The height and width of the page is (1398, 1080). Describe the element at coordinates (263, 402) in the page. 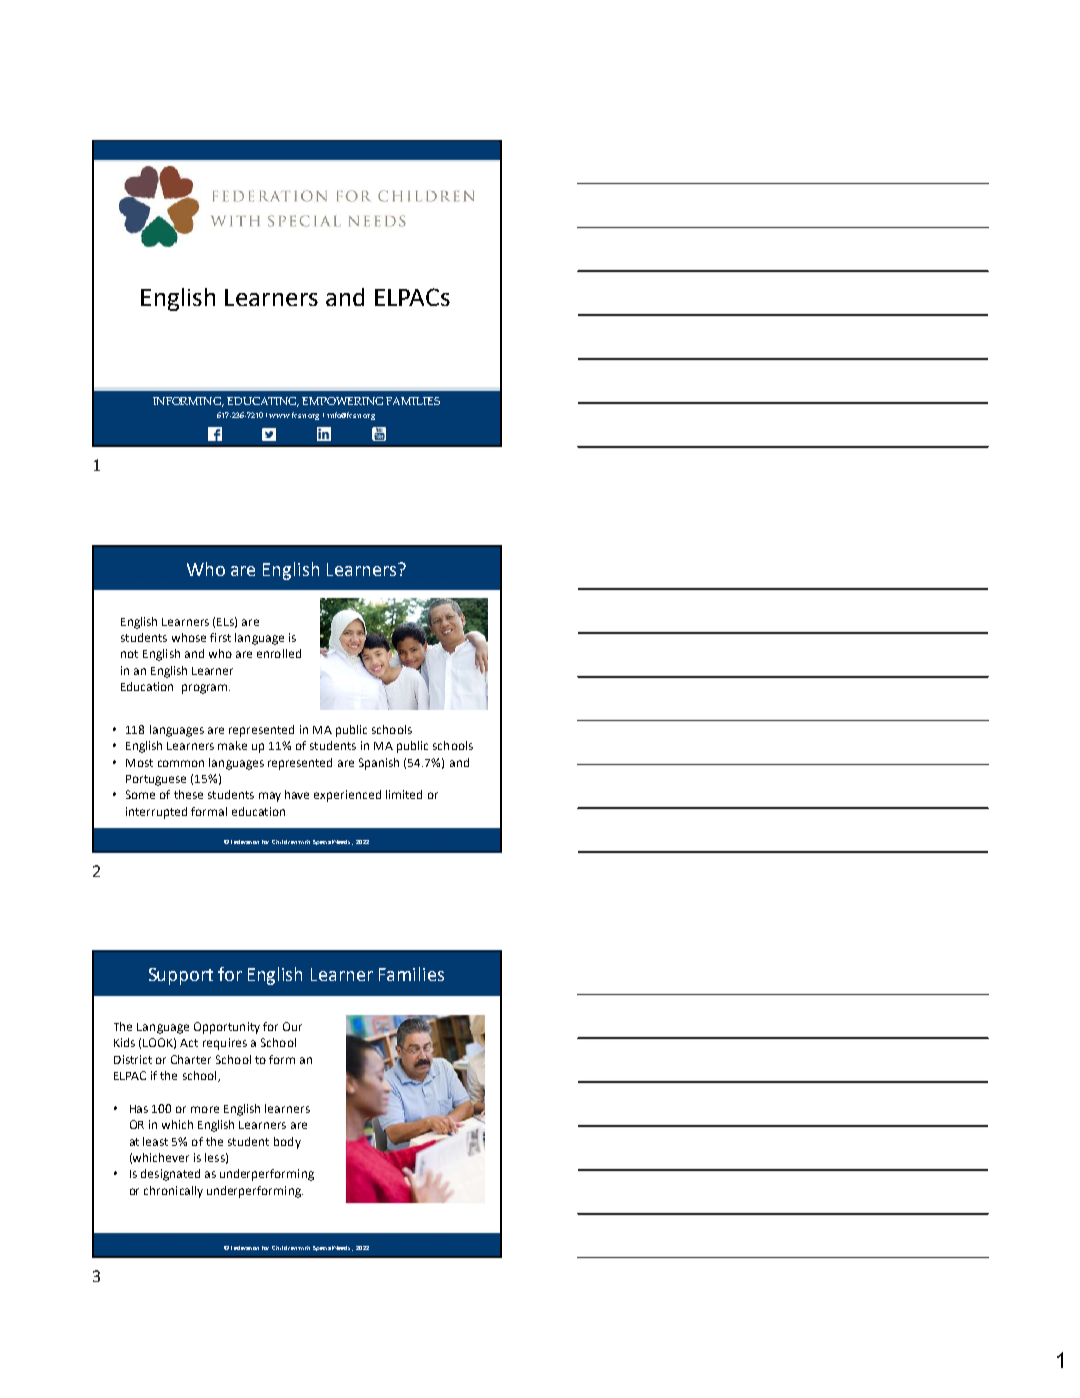

I see `EDUCATING` at that location.
